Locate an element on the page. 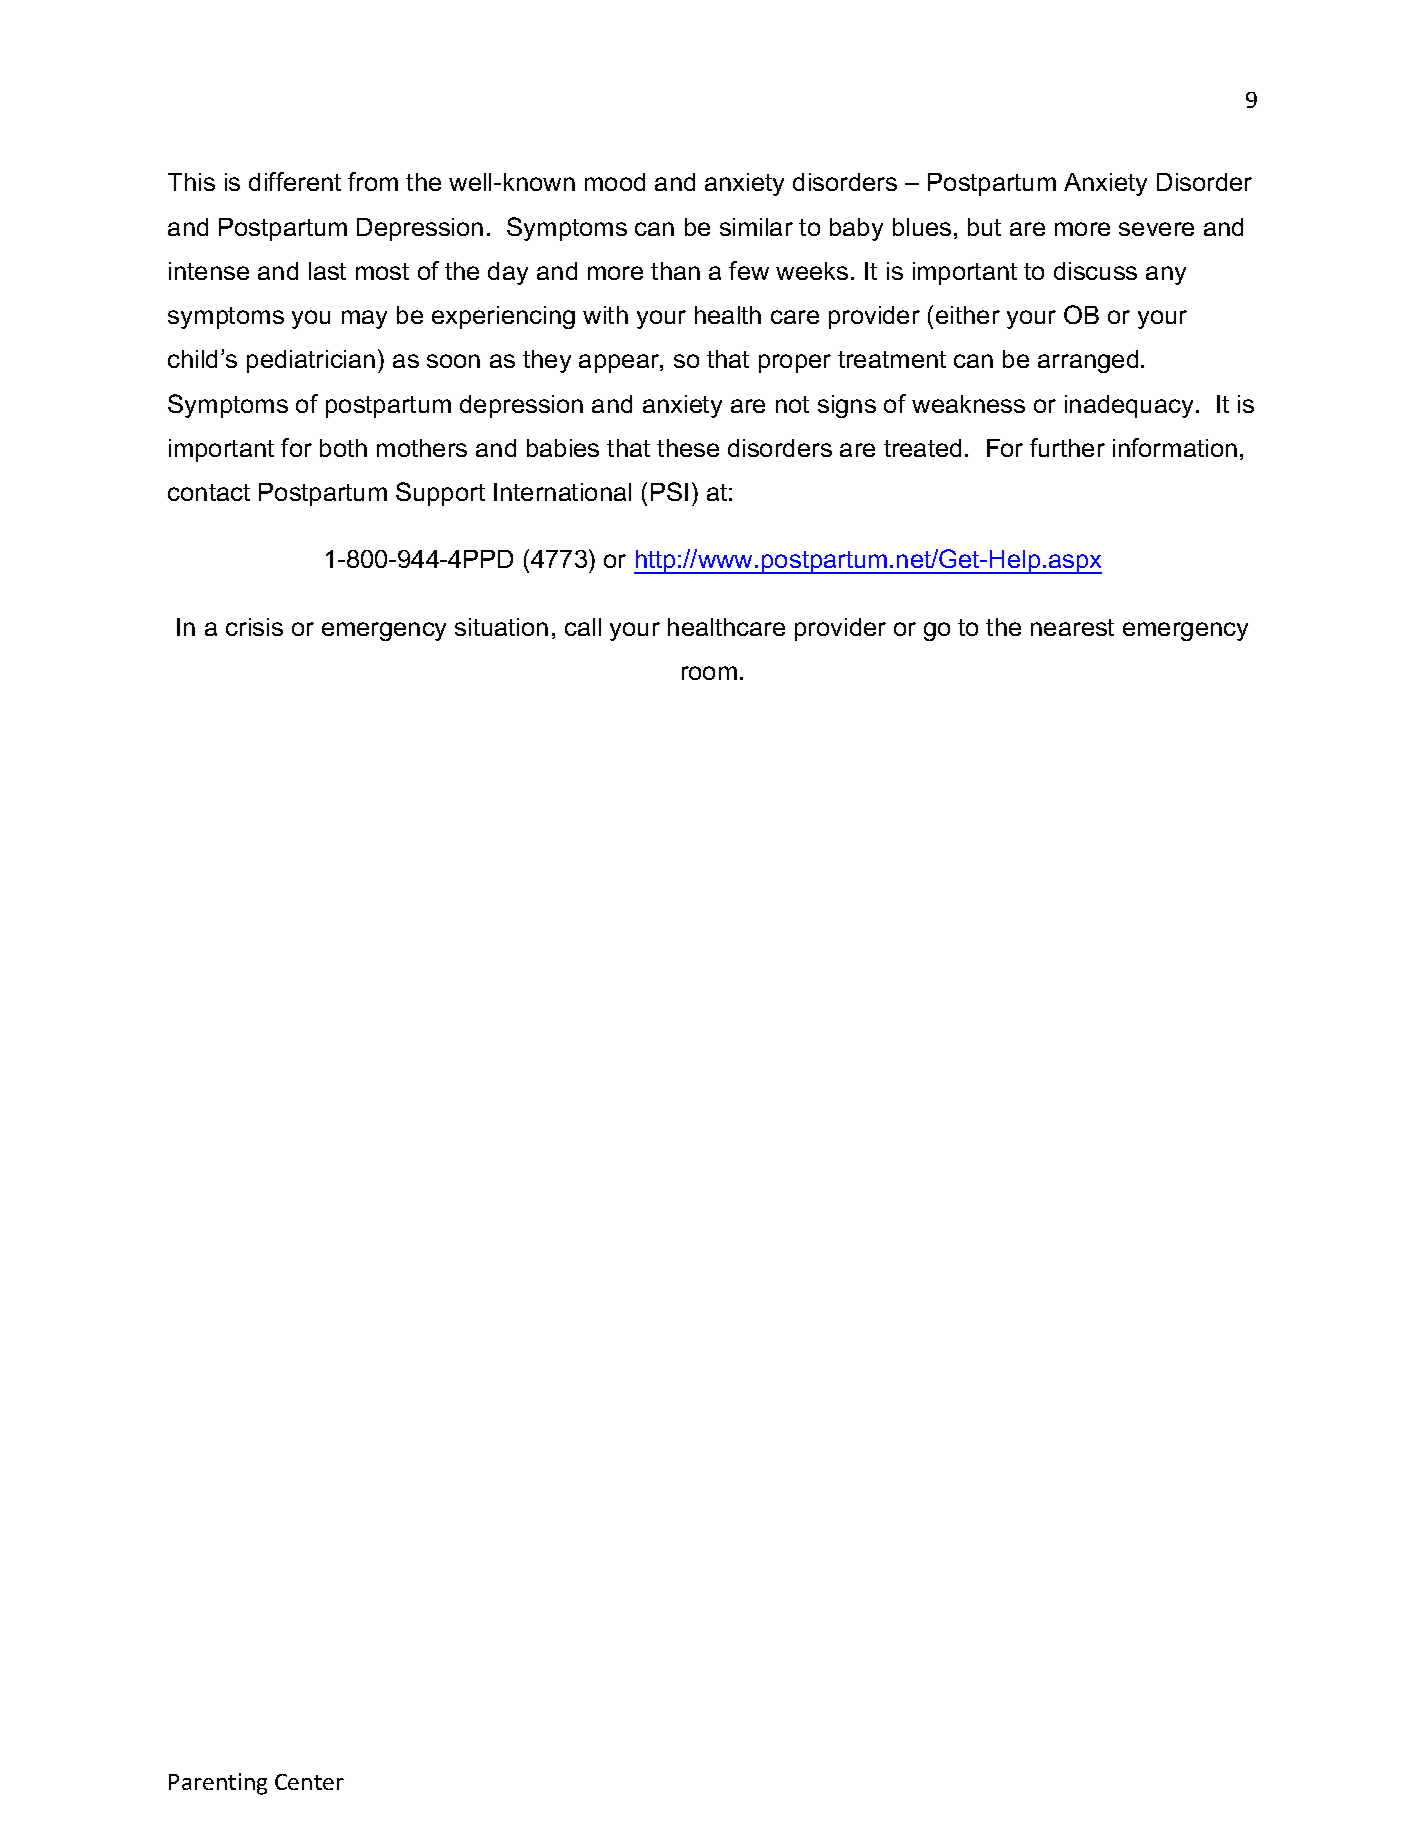  Parenting is located at coordinates (218, 1784).
